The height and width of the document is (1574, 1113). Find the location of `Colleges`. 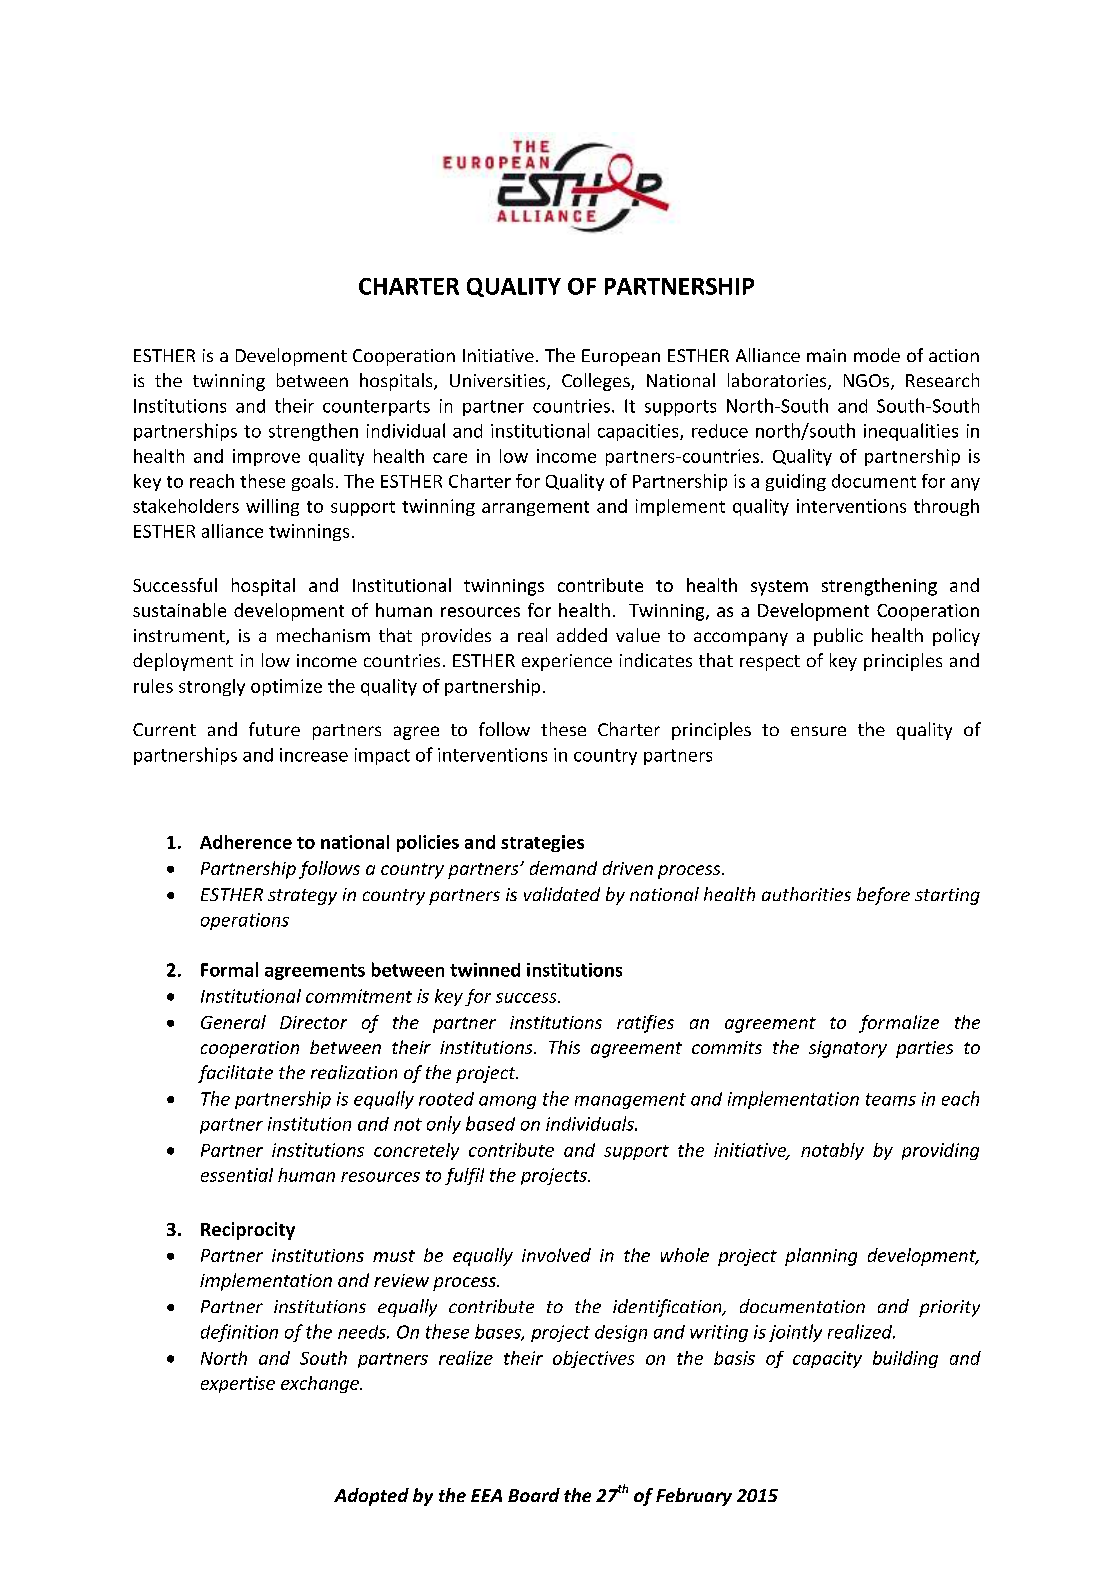

Colleges is located at coordinates (597, 382).
